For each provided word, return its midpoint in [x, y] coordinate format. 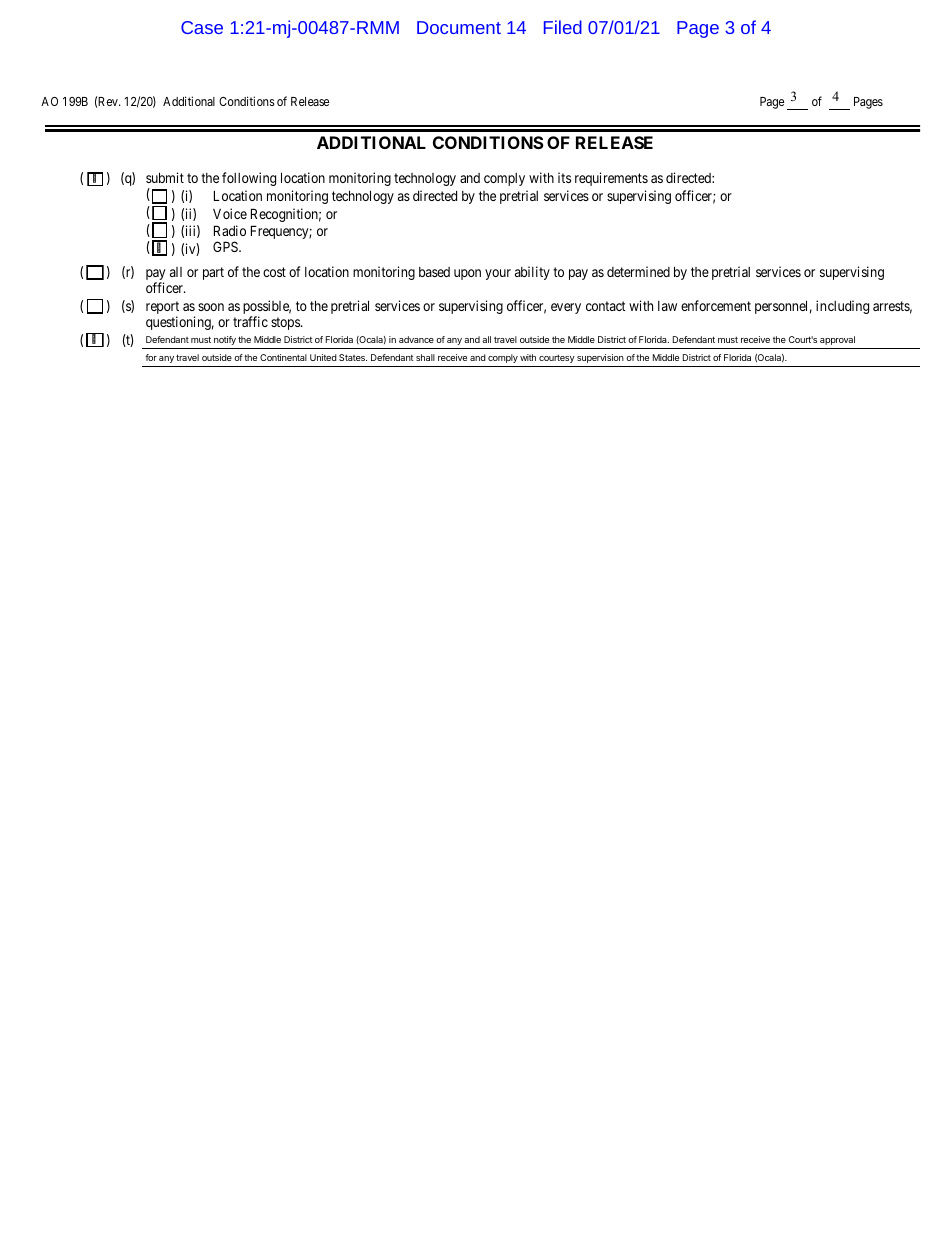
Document [459, 27]
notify [225, 340]
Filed [563, 27]
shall [425, 357]
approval [837, 340]
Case [202, 27]
